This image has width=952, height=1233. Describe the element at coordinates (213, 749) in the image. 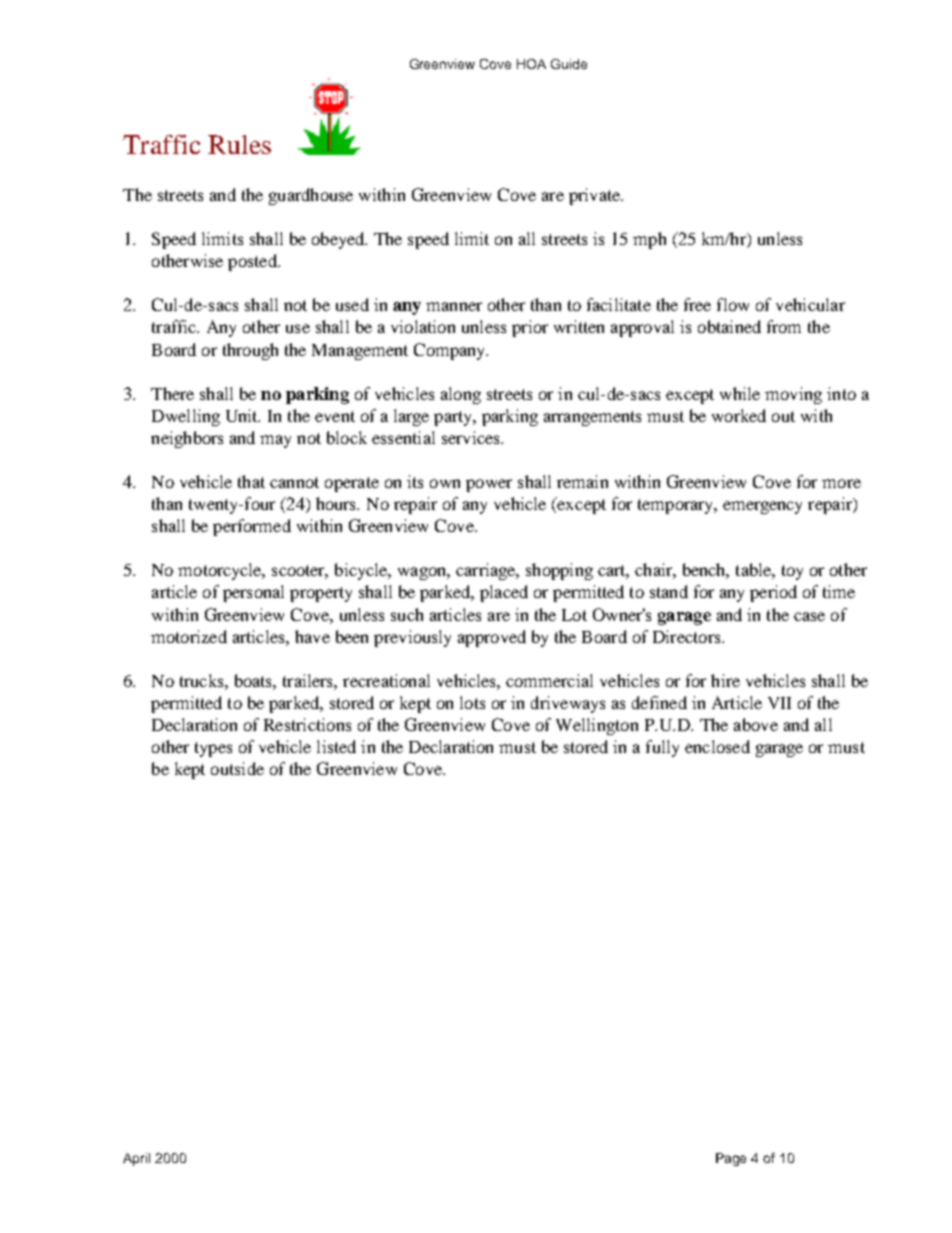

I see `types` at that location.
